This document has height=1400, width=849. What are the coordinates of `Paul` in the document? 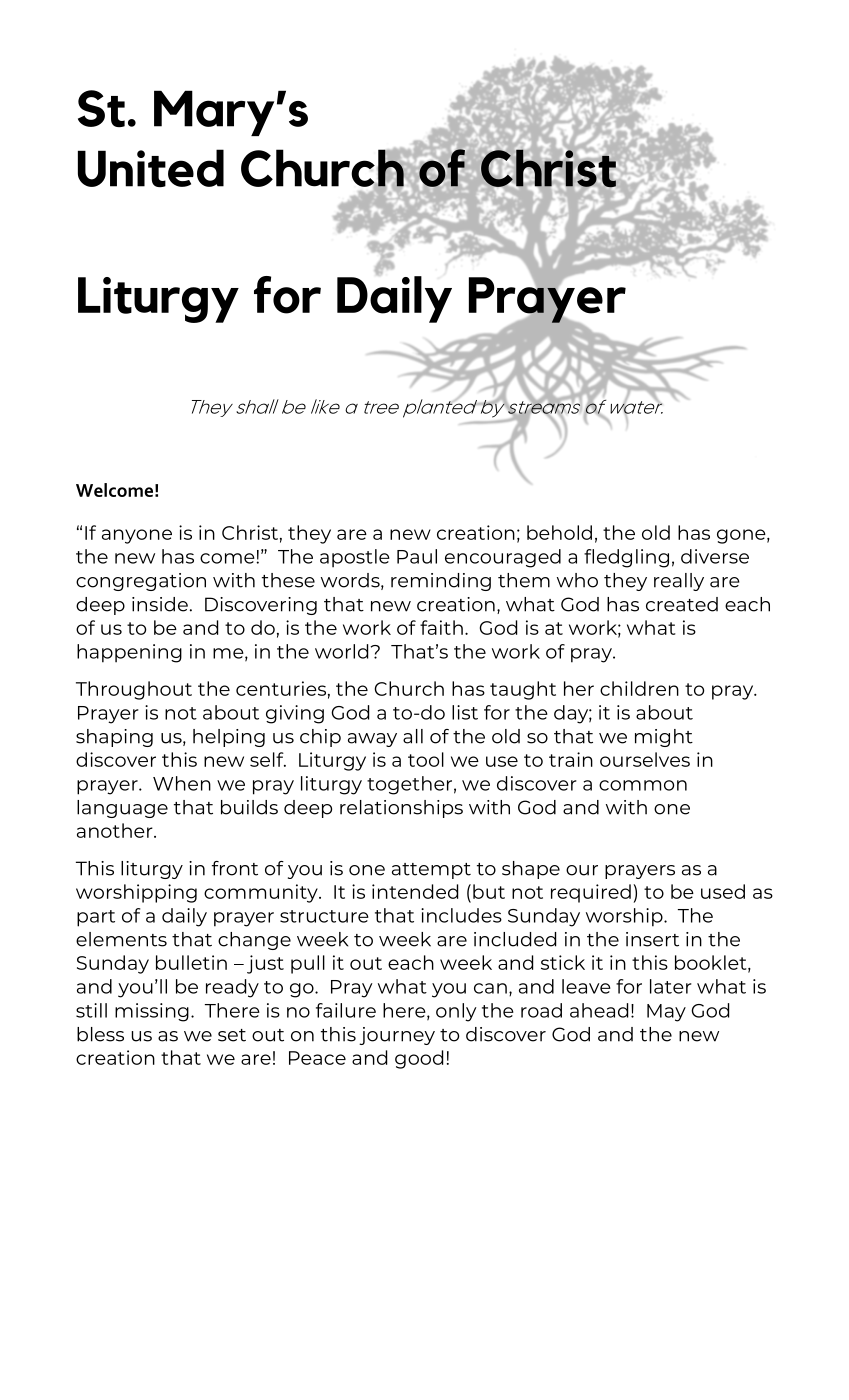 It's located at (417, 556).
